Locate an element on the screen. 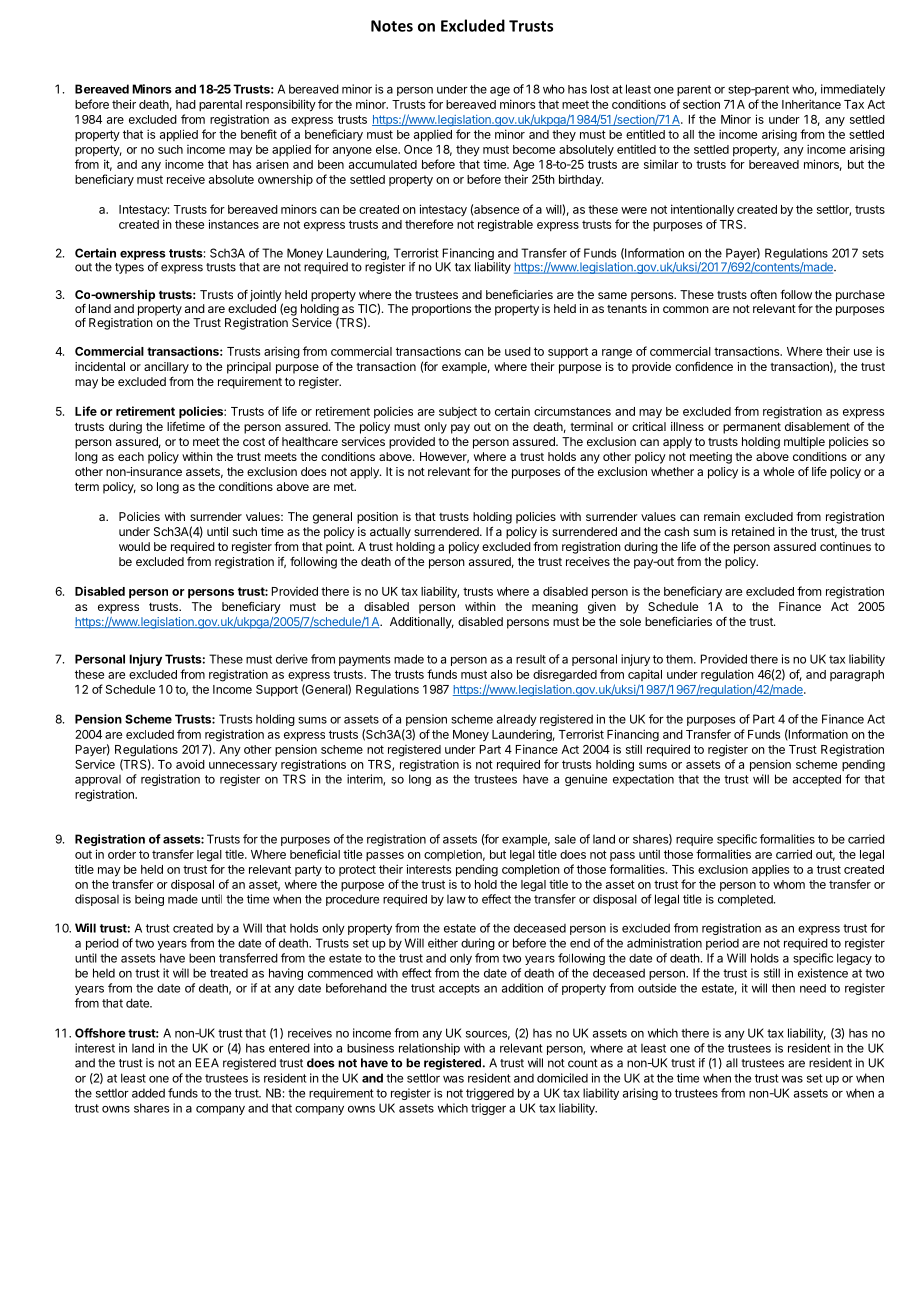 This screenshot has width=924, height=1308. avoid is located at coordinates (190, 764).
